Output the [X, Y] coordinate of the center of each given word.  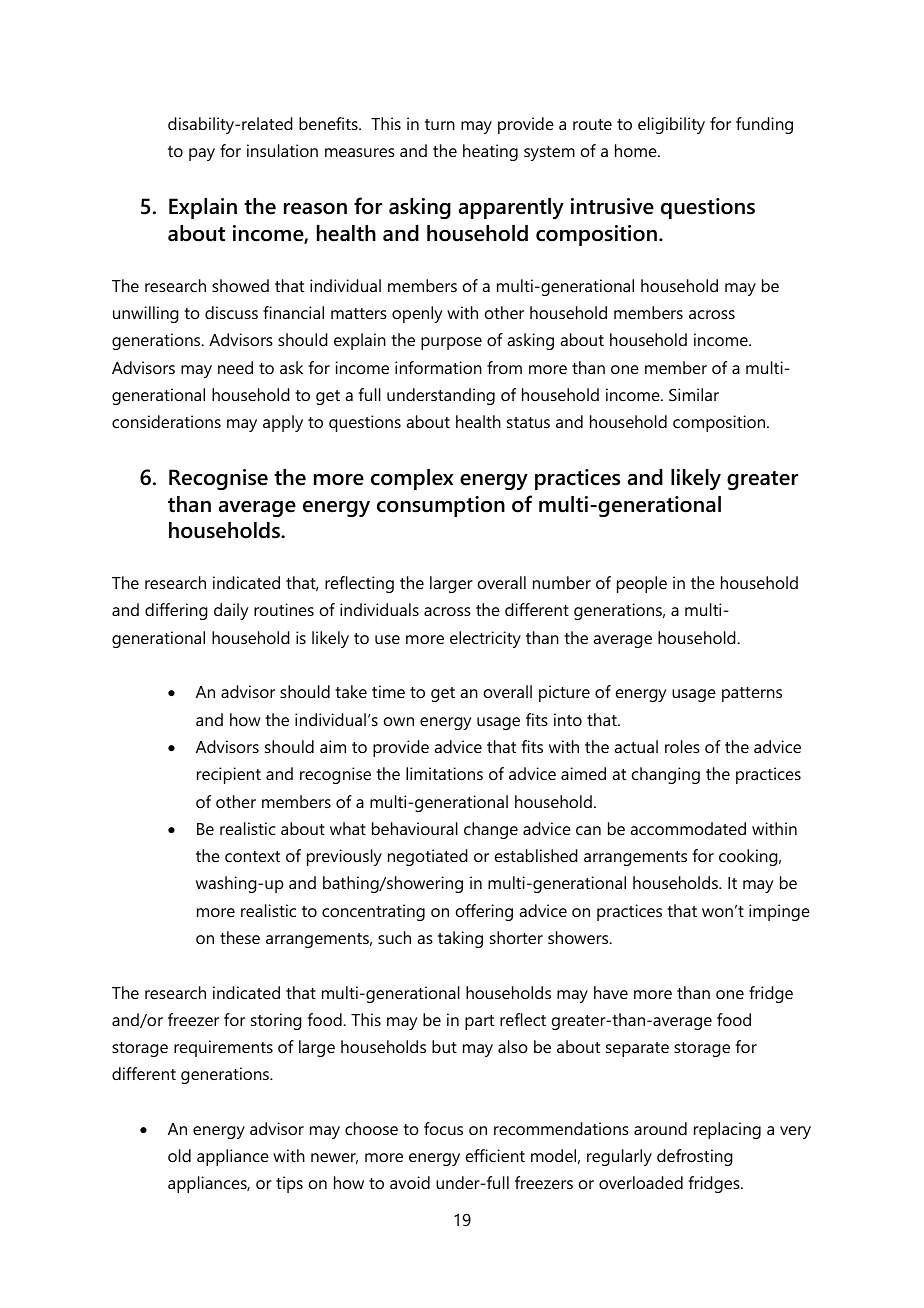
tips [289, 1184]
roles [682, 746]
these [240, 937]
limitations [444, 773]
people [642, 584]
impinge [779, 912]
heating [490, 152]
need [235, 367]
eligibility [671, 125]
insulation [282, 150]
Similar [694, 394]
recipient [229, 775]
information [438, 367]
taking [460, 939]
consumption [441, 506]
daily [231, 611]
